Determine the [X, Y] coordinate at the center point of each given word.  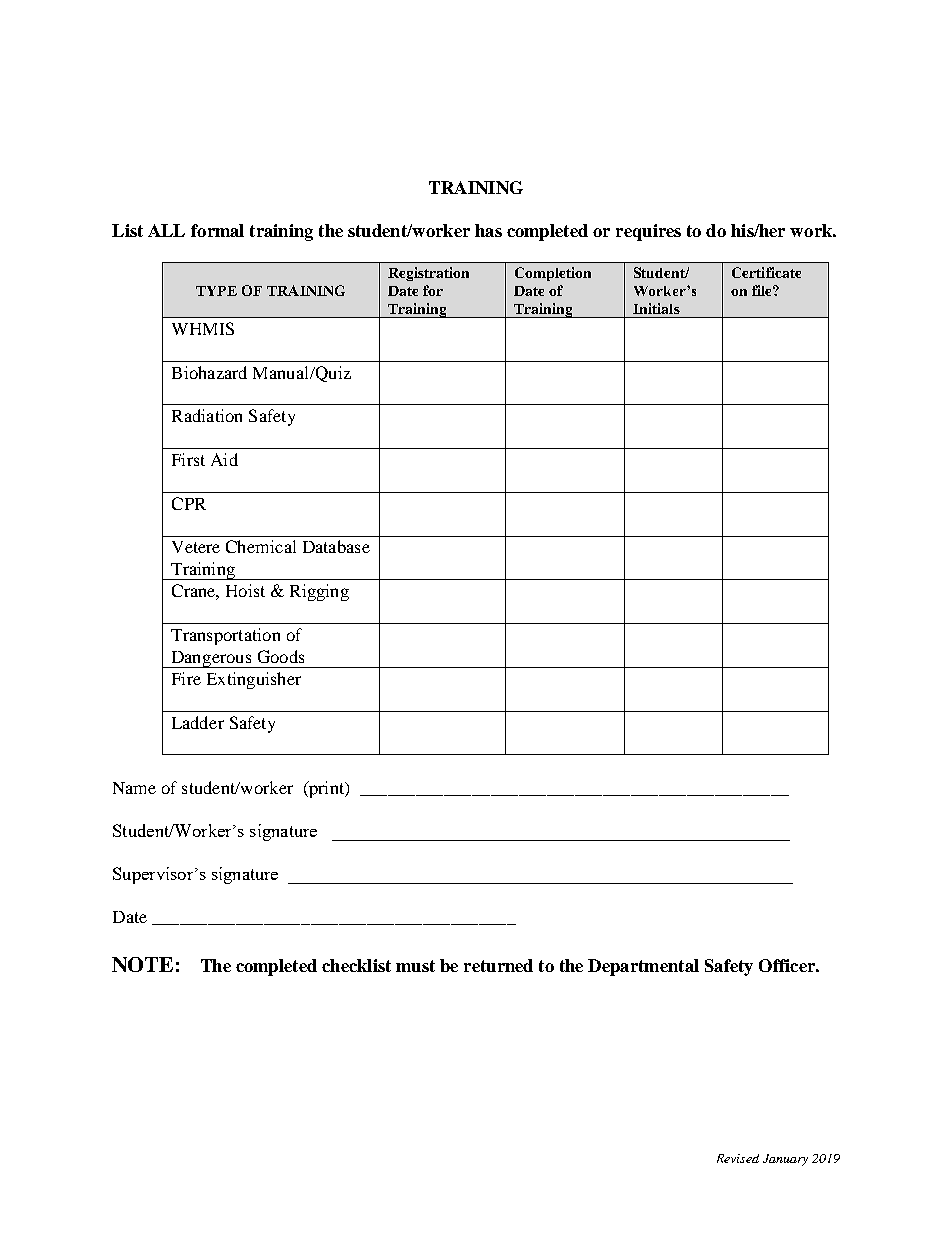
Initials [656, 308]
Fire [186, 678]
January [785, 1160]
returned [498, 965]
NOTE [142, 964]
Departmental [643, 967]
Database [336, 546]
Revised [738, 1158]
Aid [224, 459]
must [415, 966]
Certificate [766, 272]
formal [217, 230]
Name [134, 788]
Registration [428, 274]
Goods [281, 656]
